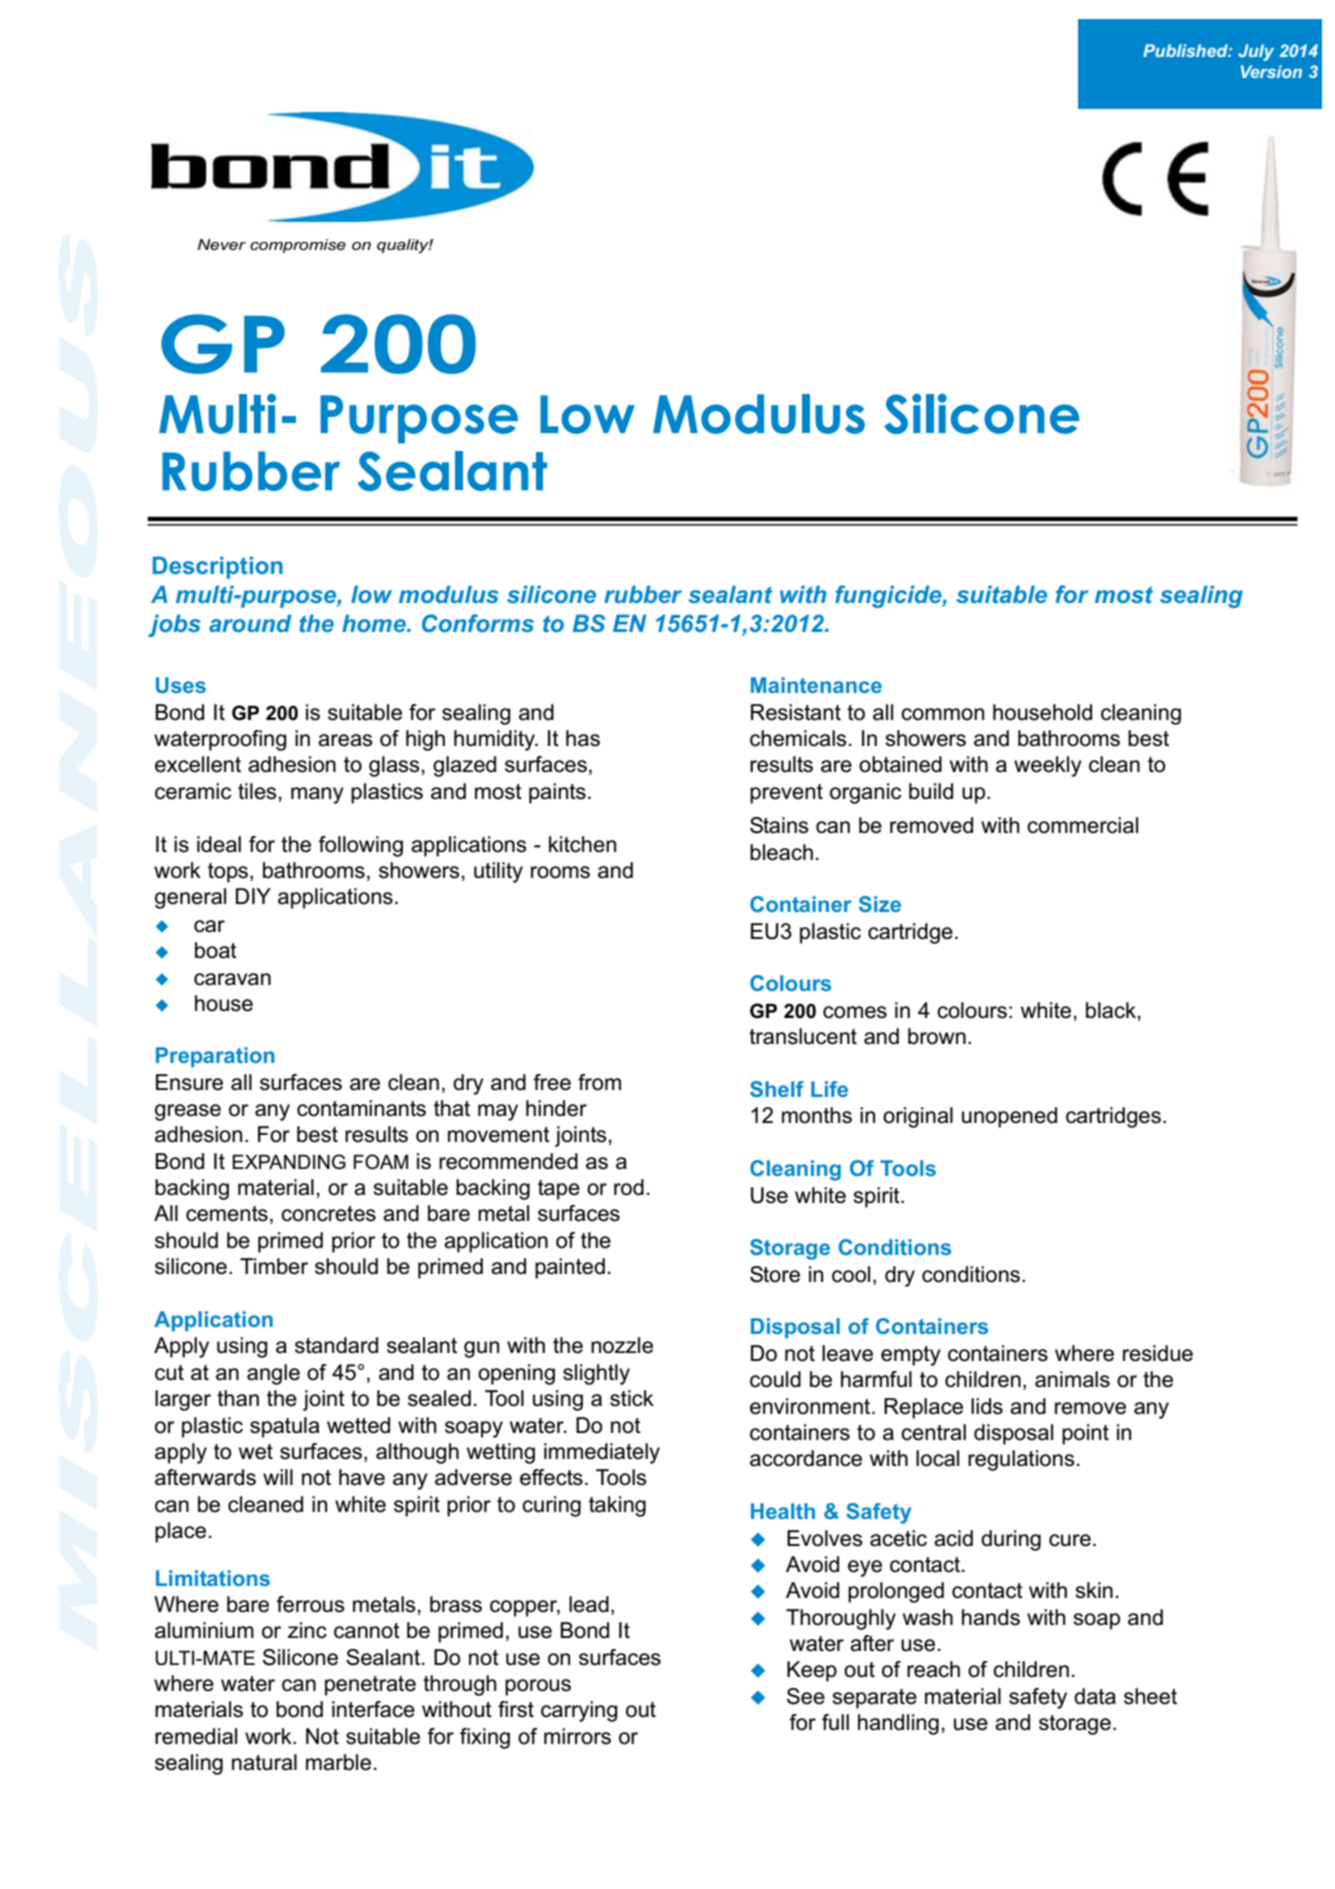  I want to click on Store, so click(775, 1274).
